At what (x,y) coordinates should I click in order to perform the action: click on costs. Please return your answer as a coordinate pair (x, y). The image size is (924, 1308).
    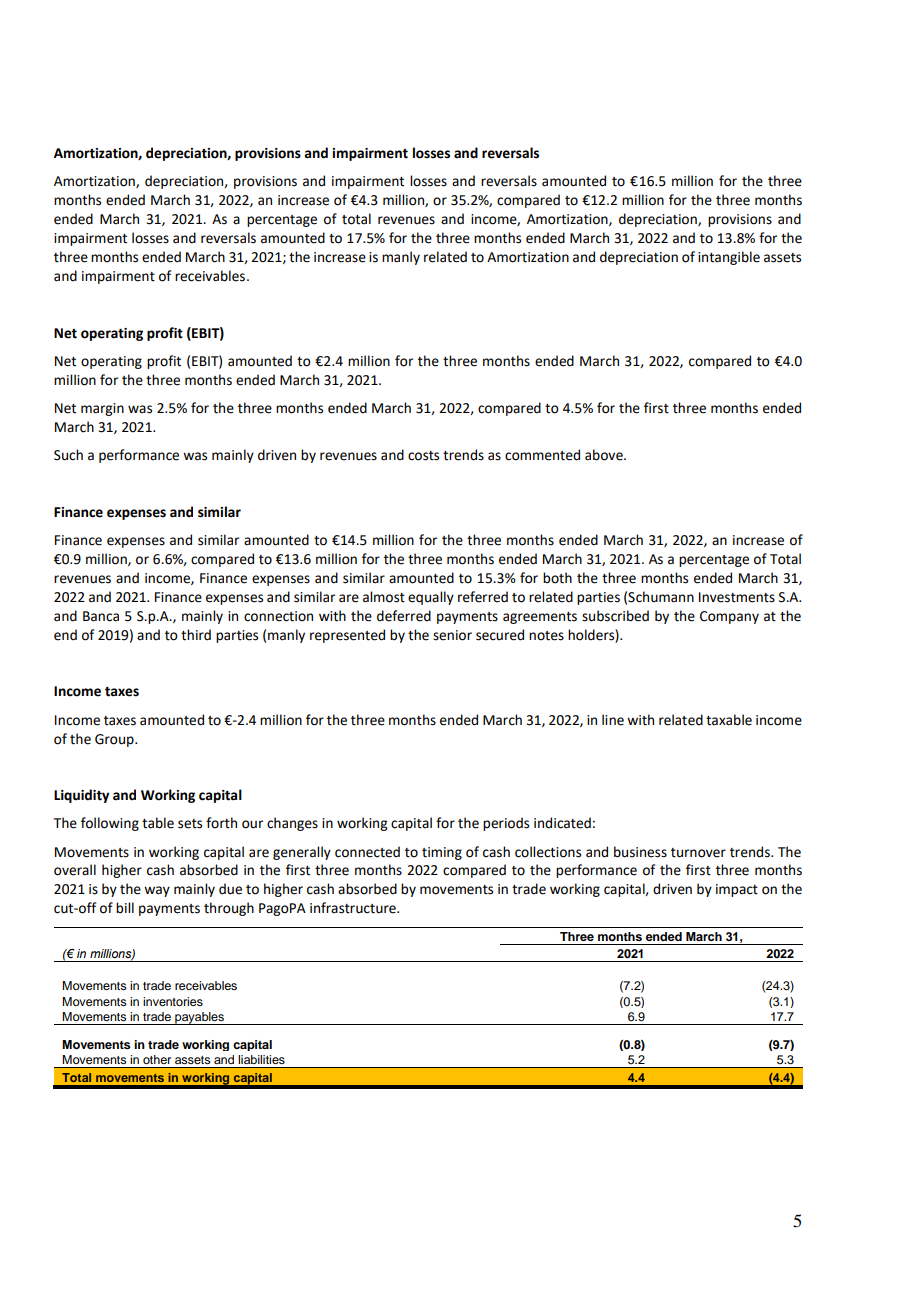
    Looking at the image, I should click on (423, 456).
